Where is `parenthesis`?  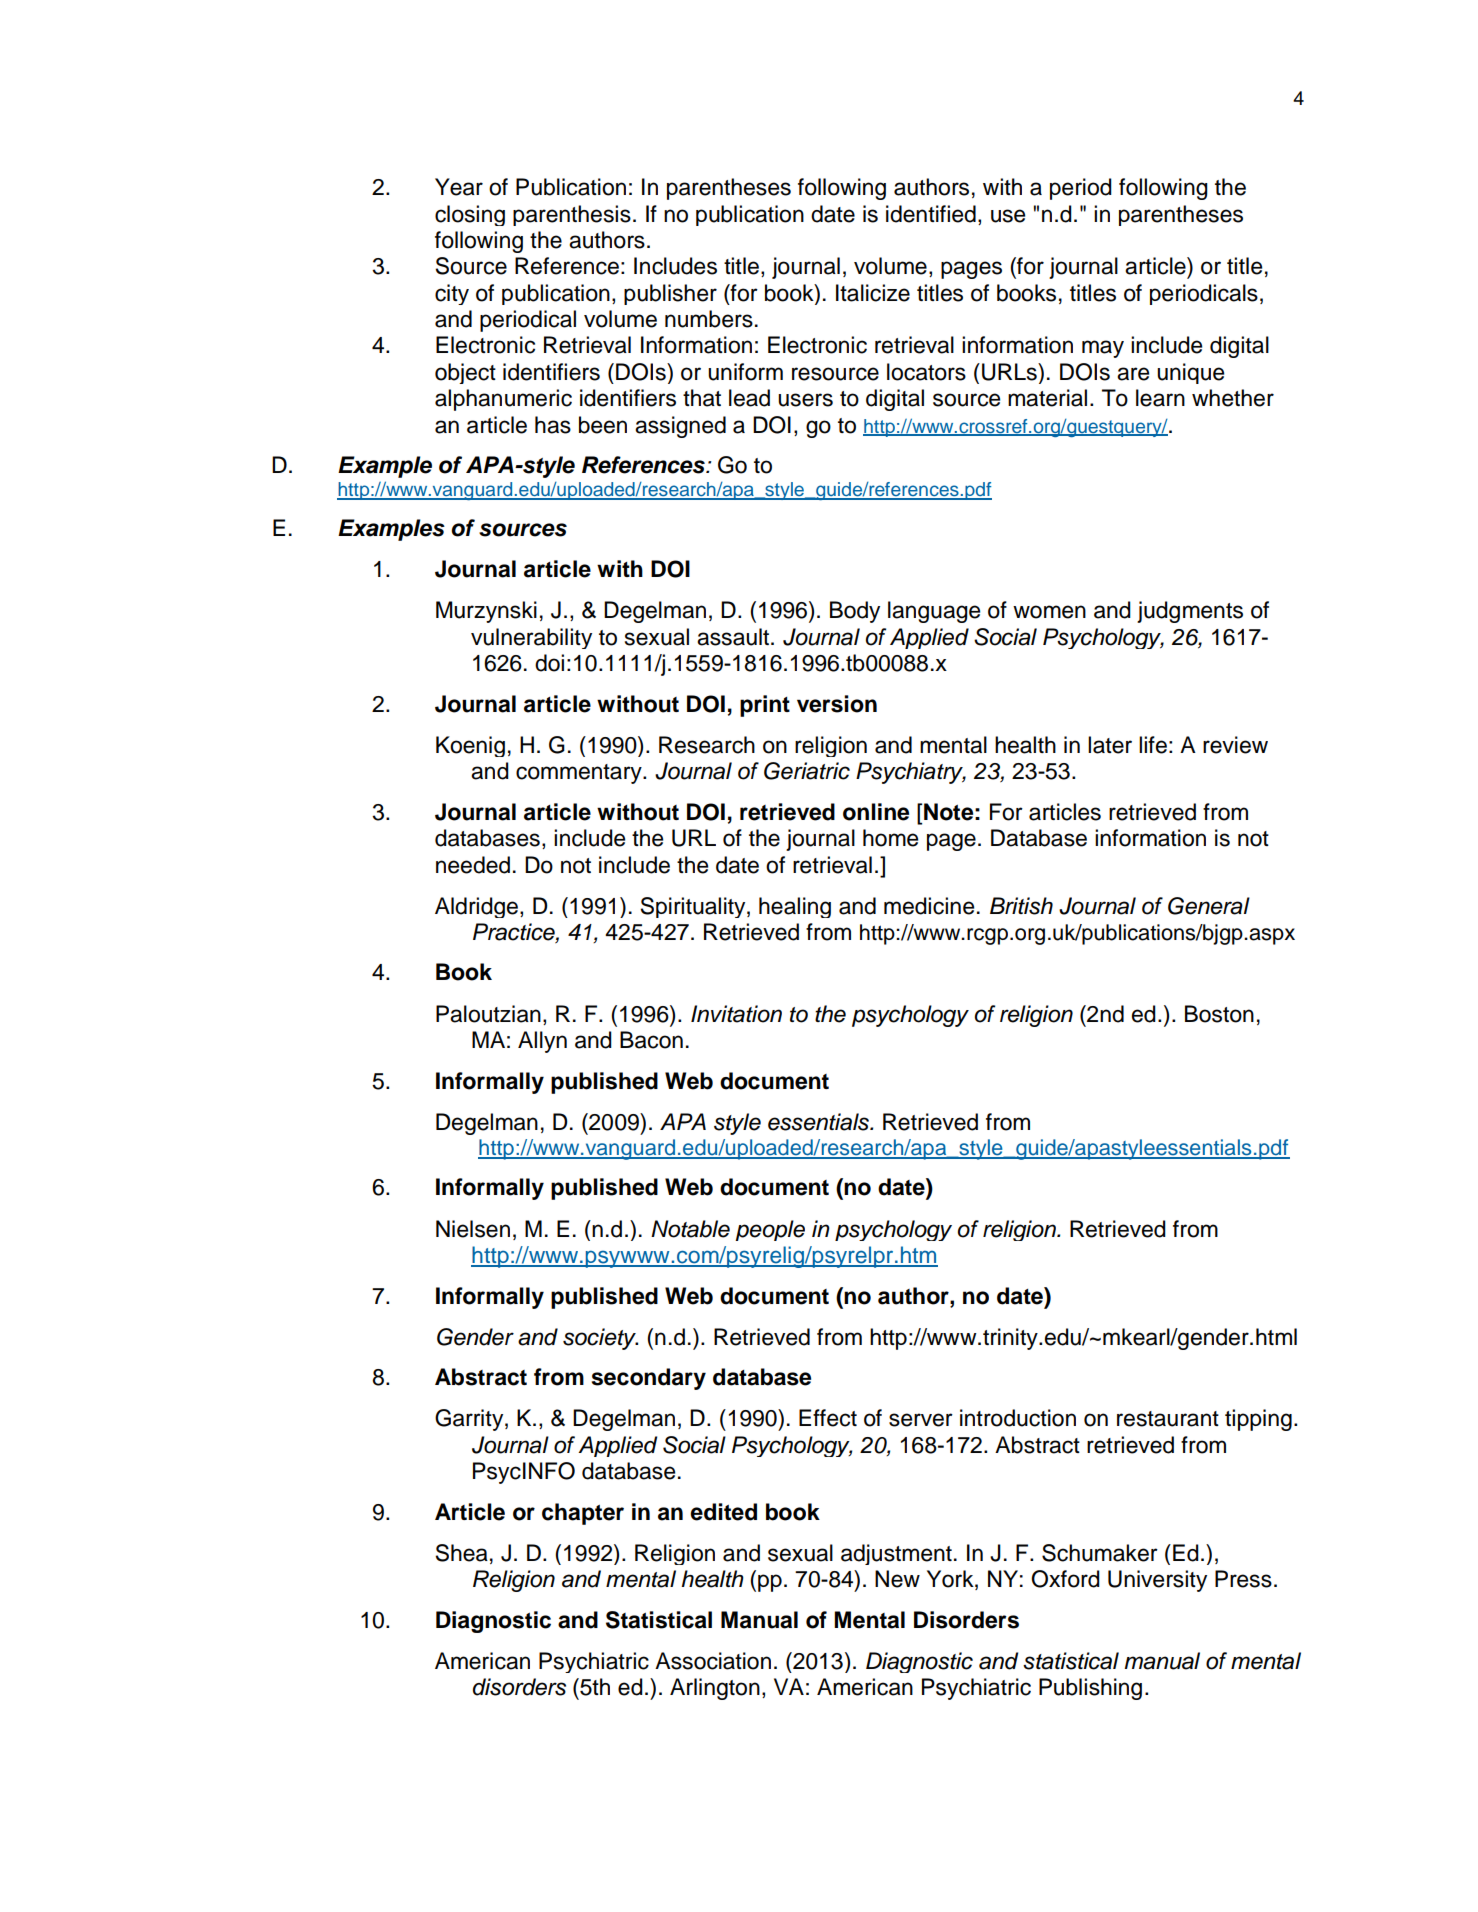
parenthesis is located at coordinates (572, 215).
